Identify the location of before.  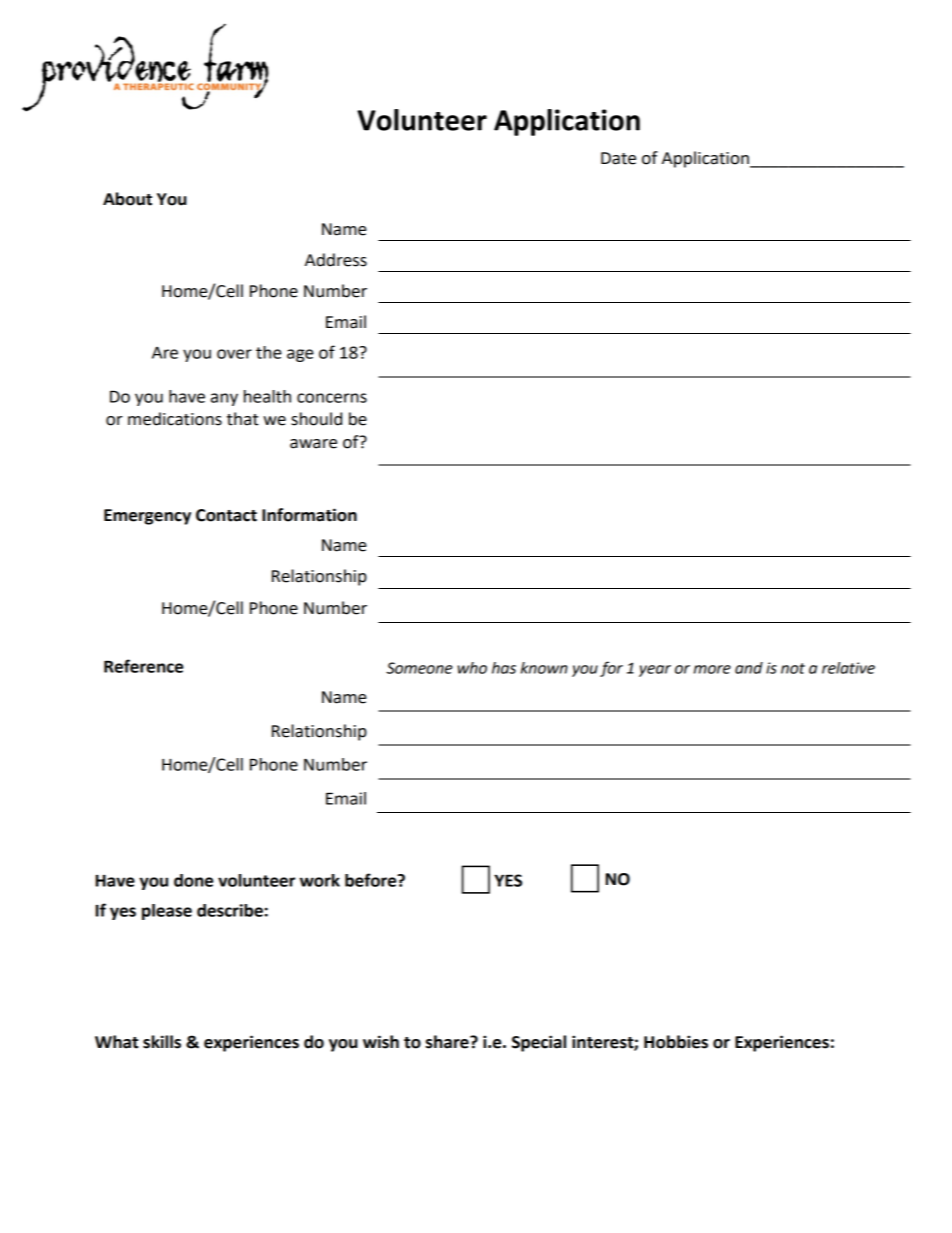
(372, 880).
